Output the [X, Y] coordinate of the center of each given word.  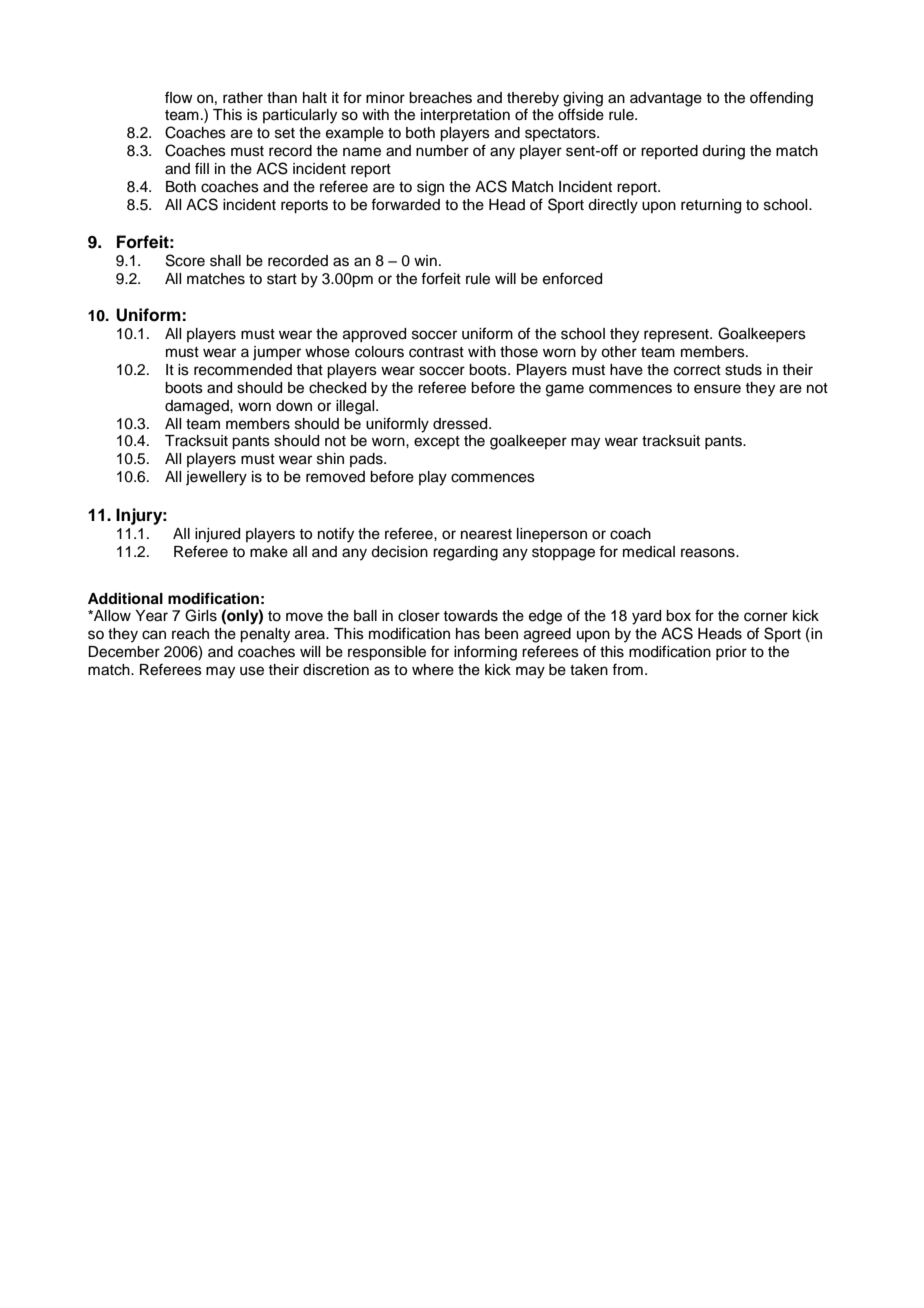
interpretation [465, 116]
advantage [666, 99]
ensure [717, 389]
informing [485, 653]
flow [179, 97]
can [154, 635]
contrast [436, 352]
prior [731, 653]
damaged [198, 407]
